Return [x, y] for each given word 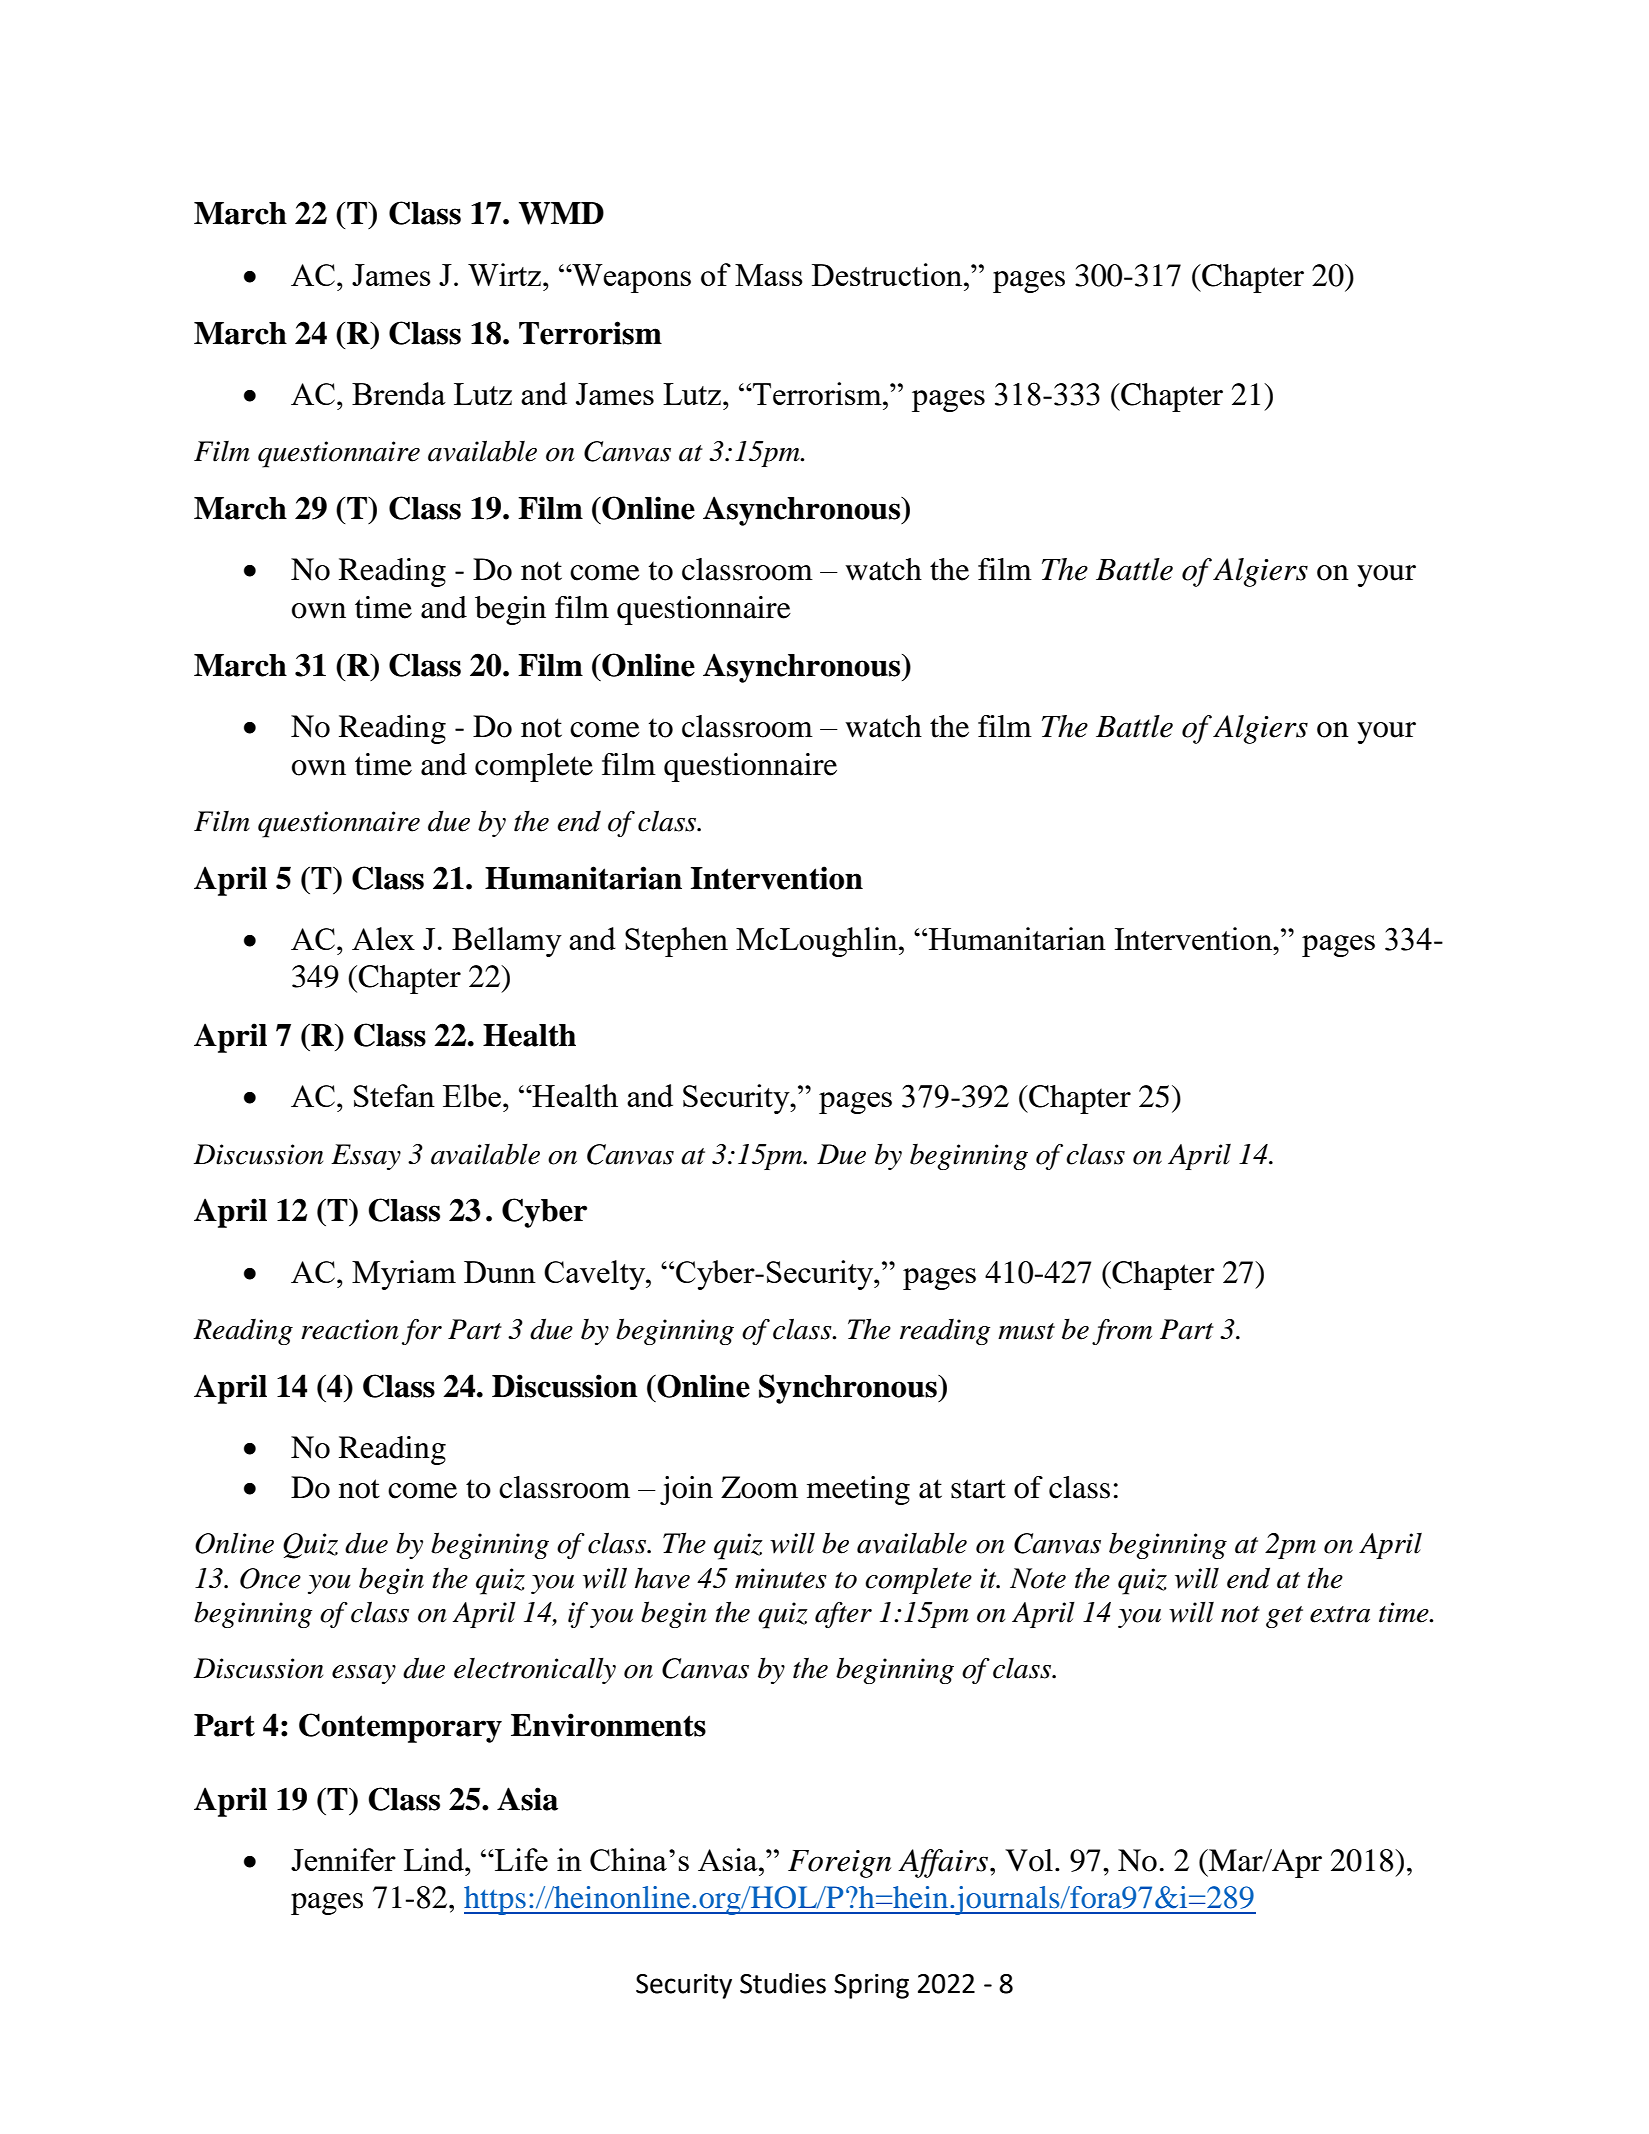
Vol [1029, 1860]
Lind [435, 1859]
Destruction [888, 274]
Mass [769, 275]
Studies [783, 1983]
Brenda [399, 393]
